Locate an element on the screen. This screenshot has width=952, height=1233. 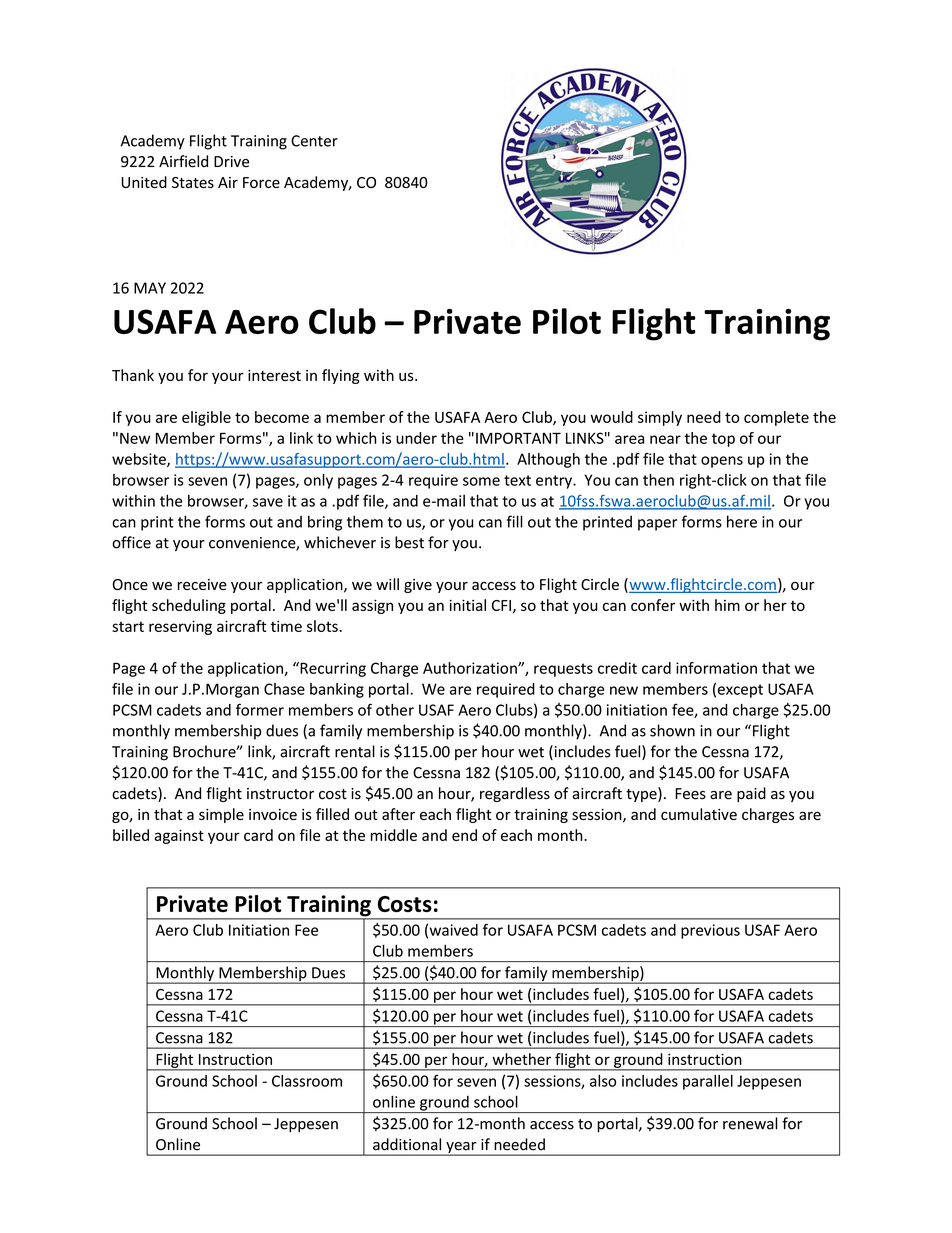
information is located at coordinates (716, 668).
